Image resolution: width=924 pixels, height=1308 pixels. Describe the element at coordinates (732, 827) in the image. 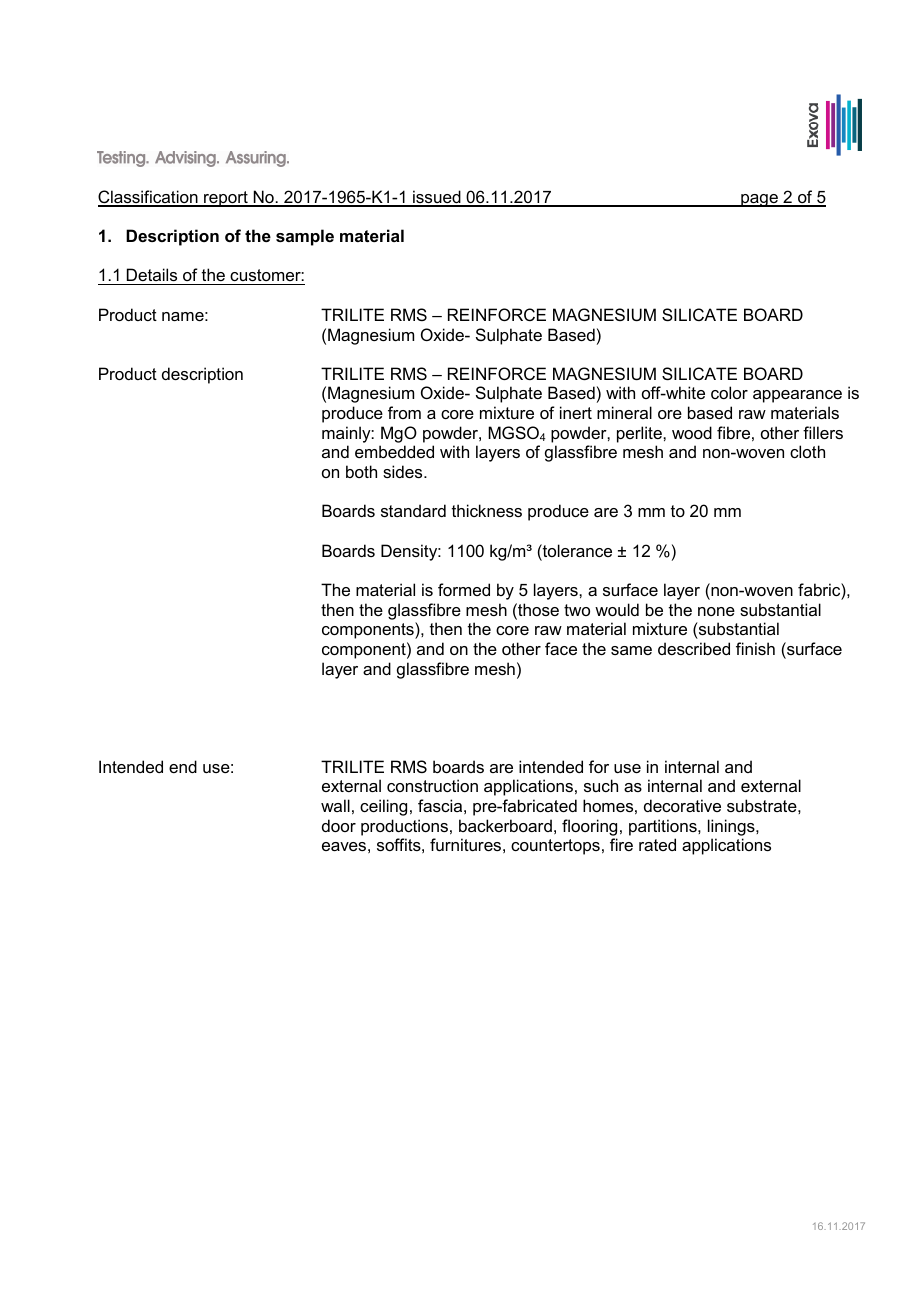

I see `linings` at that location.
